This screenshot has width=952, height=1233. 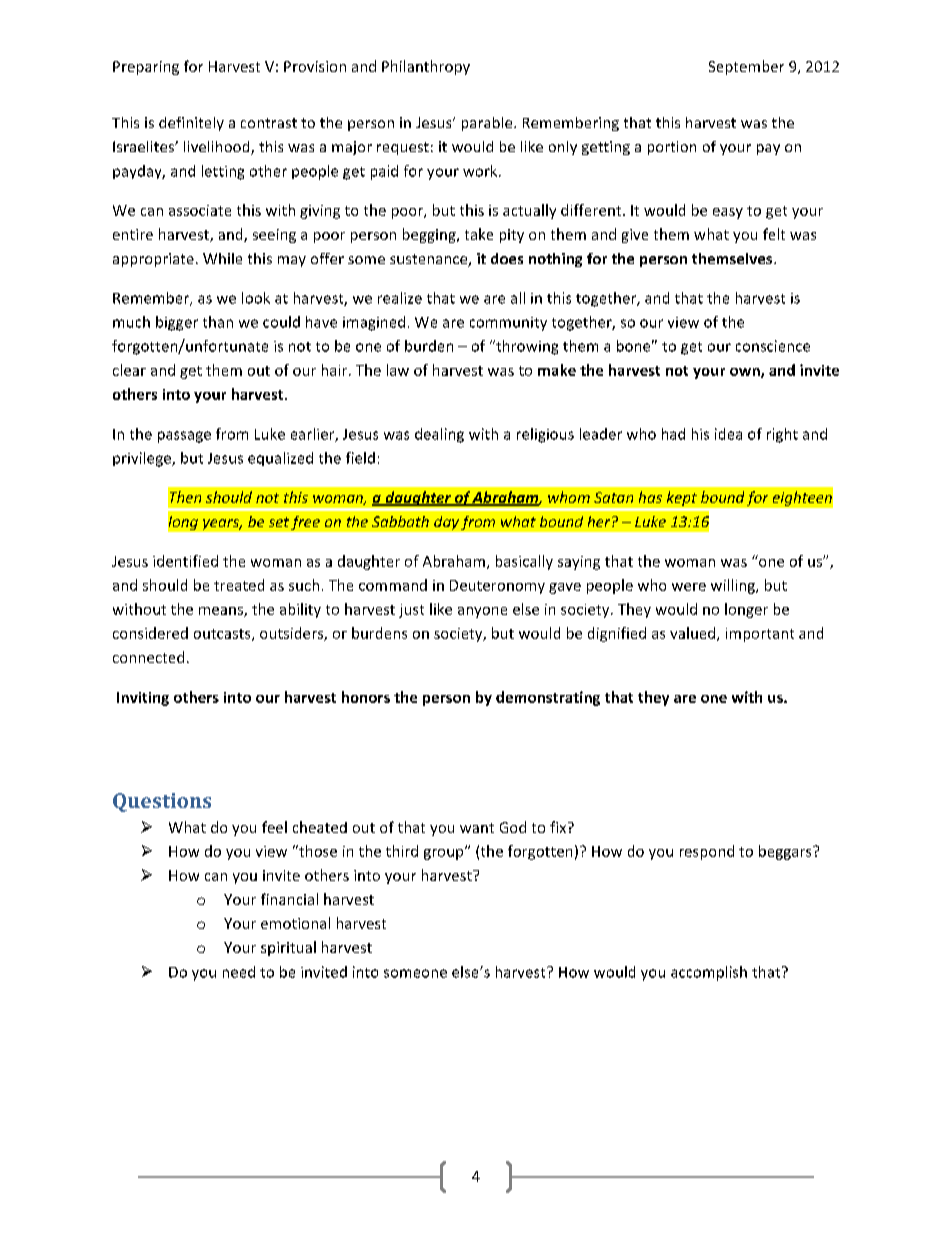 I want to click on clear, so click(x=129, y=370).
